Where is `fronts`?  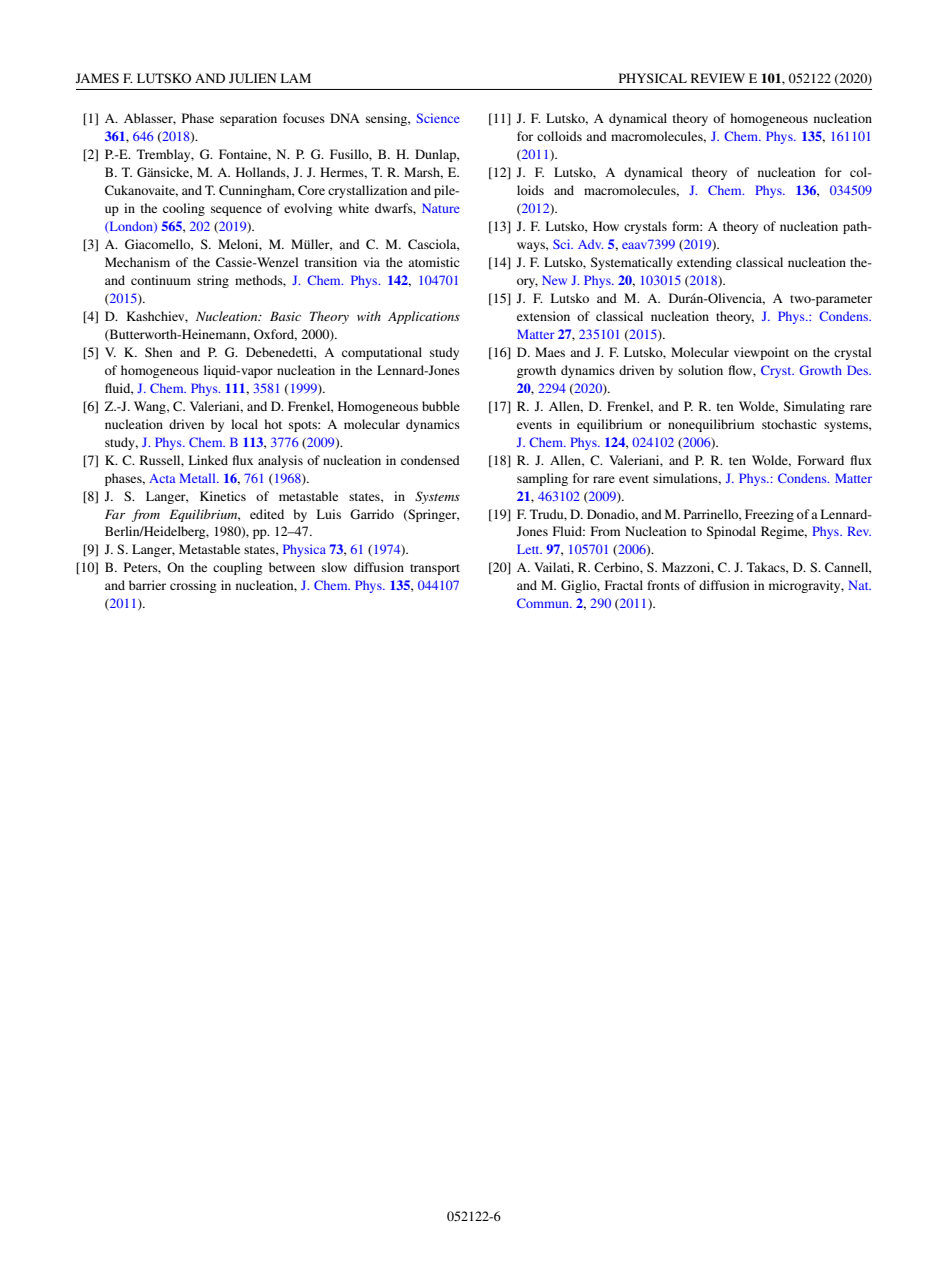
fronts is located at coordinates (663, 585).
